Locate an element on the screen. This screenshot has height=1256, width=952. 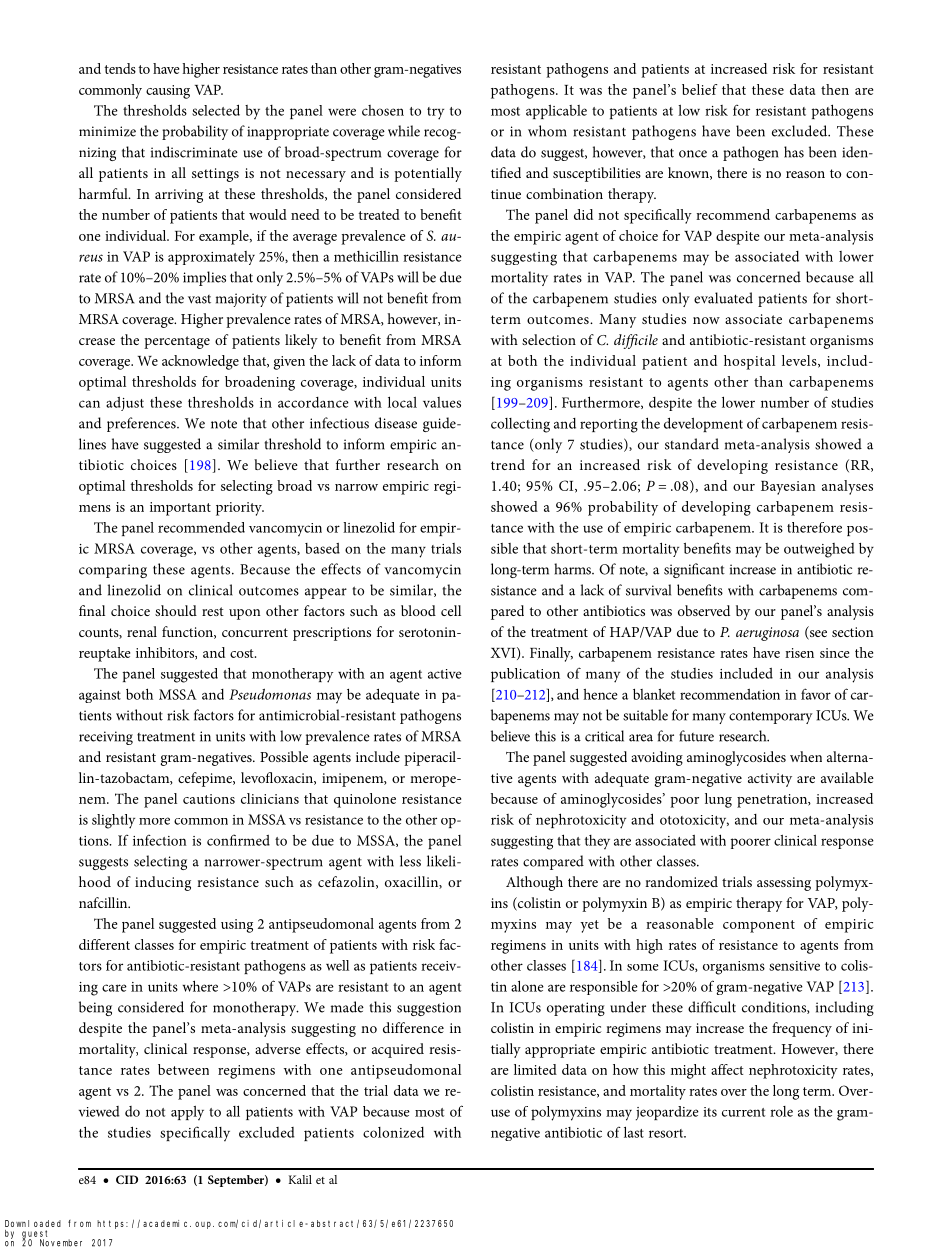
less is located at coordinates (410, 861).
